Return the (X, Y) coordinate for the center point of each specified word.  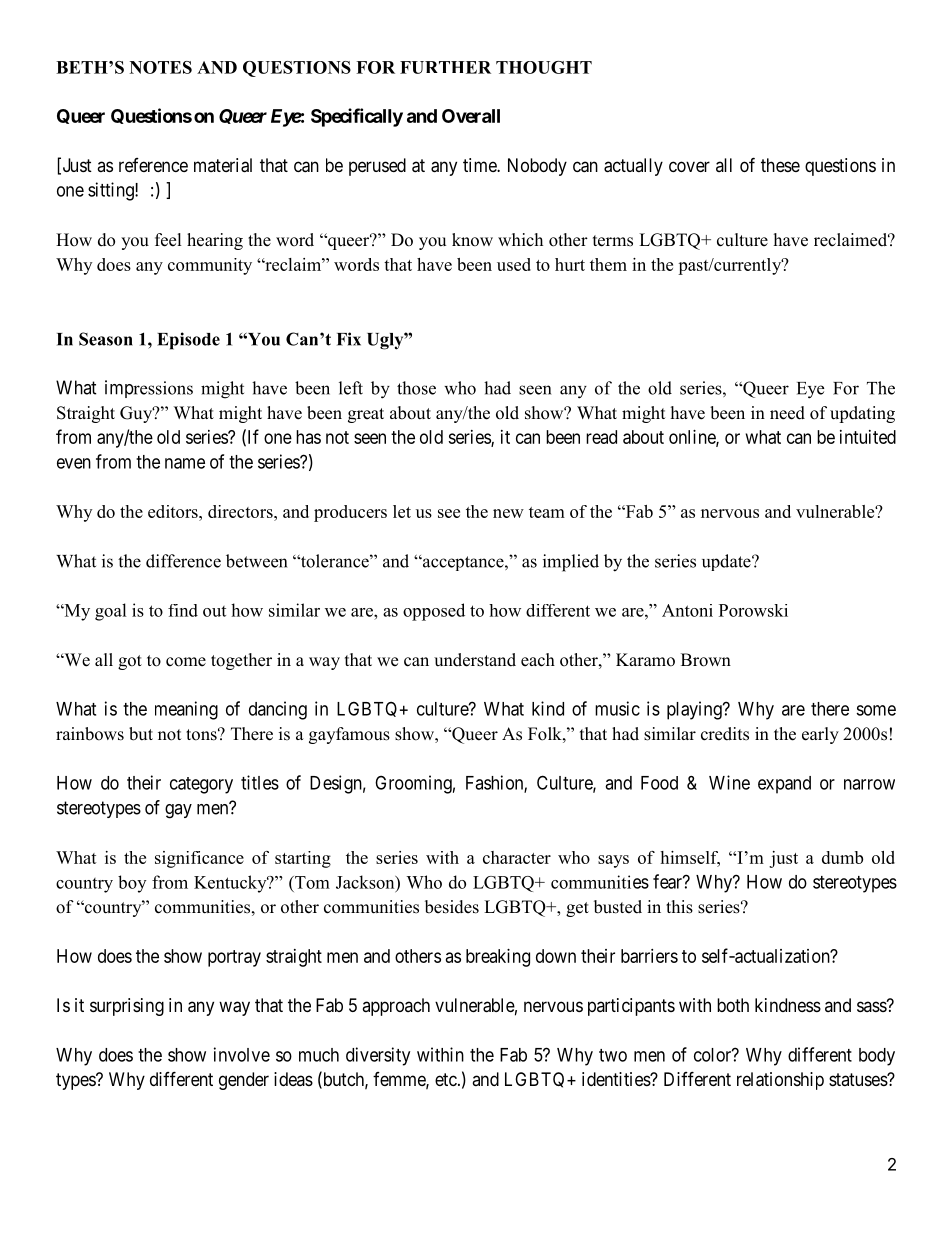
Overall (471, 116)
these (780, 165)
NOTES (161, 67)
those (416, 388)
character (517, 857)
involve (242, 1054)
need (787, 413)
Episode (188, 341)
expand (784, 785)
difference (183, 561)
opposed (434, 612)
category (201, 785)
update (727, 562)
